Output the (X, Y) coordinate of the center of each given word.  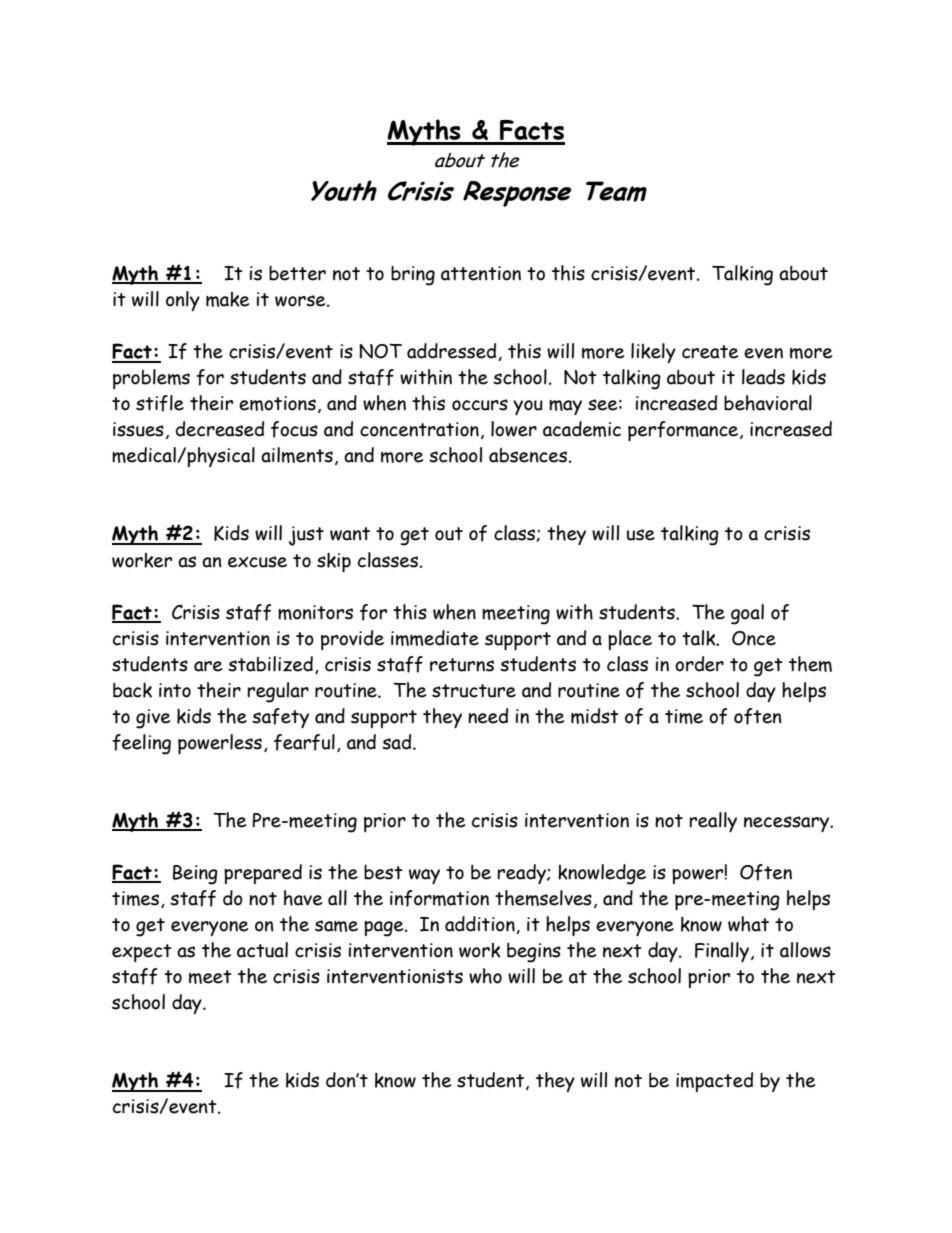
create (710, 352)
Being (195, 875)
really (713, 822)
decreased (220, 429)
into (175, 690)
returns (462, 665)
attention (481, 273)
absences (528, 455)
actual (262, 950)
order (699, 664)
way (424, 876)
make (227, 299)
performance (684, 431)
